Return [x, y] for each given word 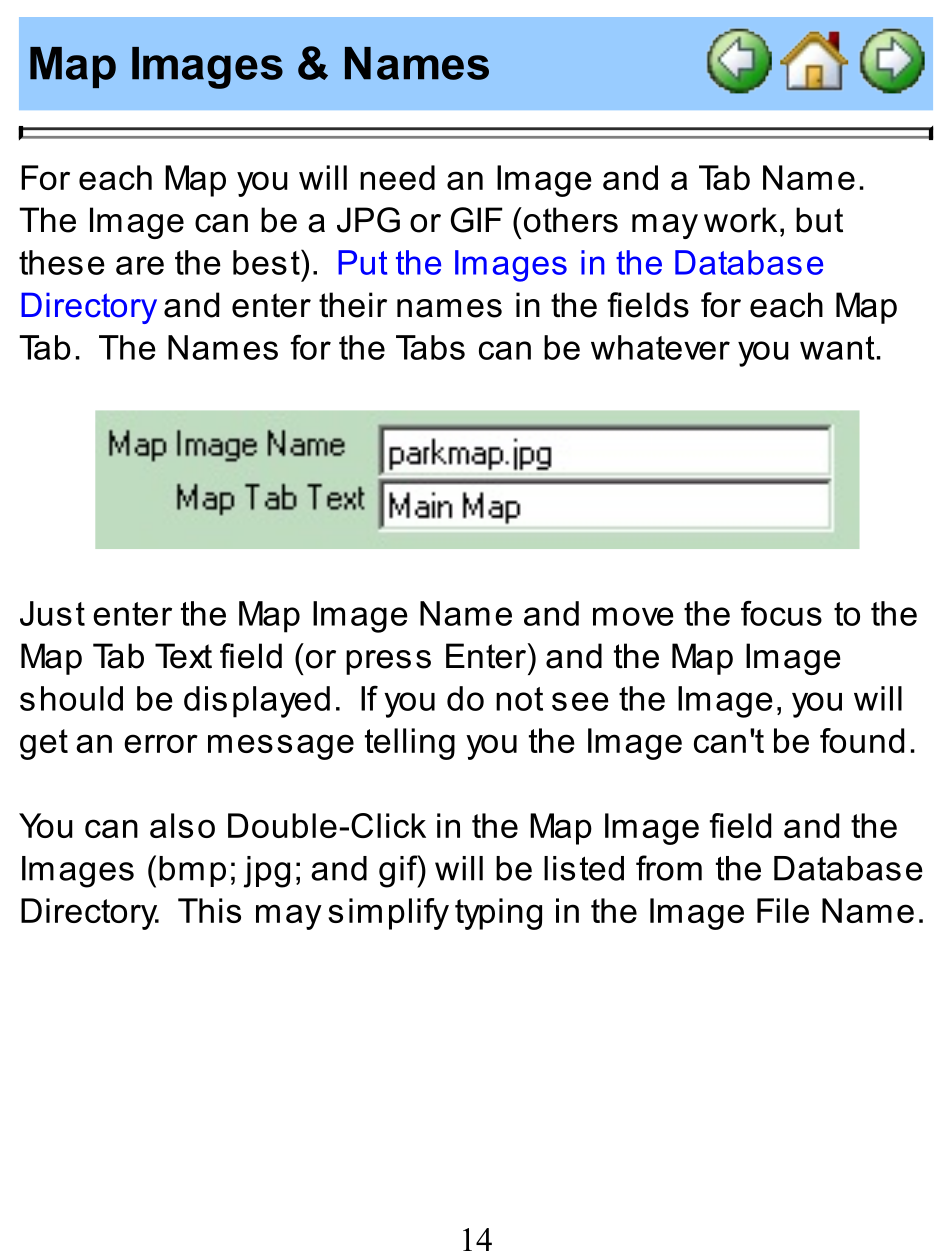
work [740, 220]
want [837, 348]
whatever [660, 347]
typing [498, 914]
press [388, 662]
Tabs [430, 347]
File [783, 910]
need [397, 177]
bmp [192, 871]
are [140, 265]
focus [781, 613]
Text [183, 656]
